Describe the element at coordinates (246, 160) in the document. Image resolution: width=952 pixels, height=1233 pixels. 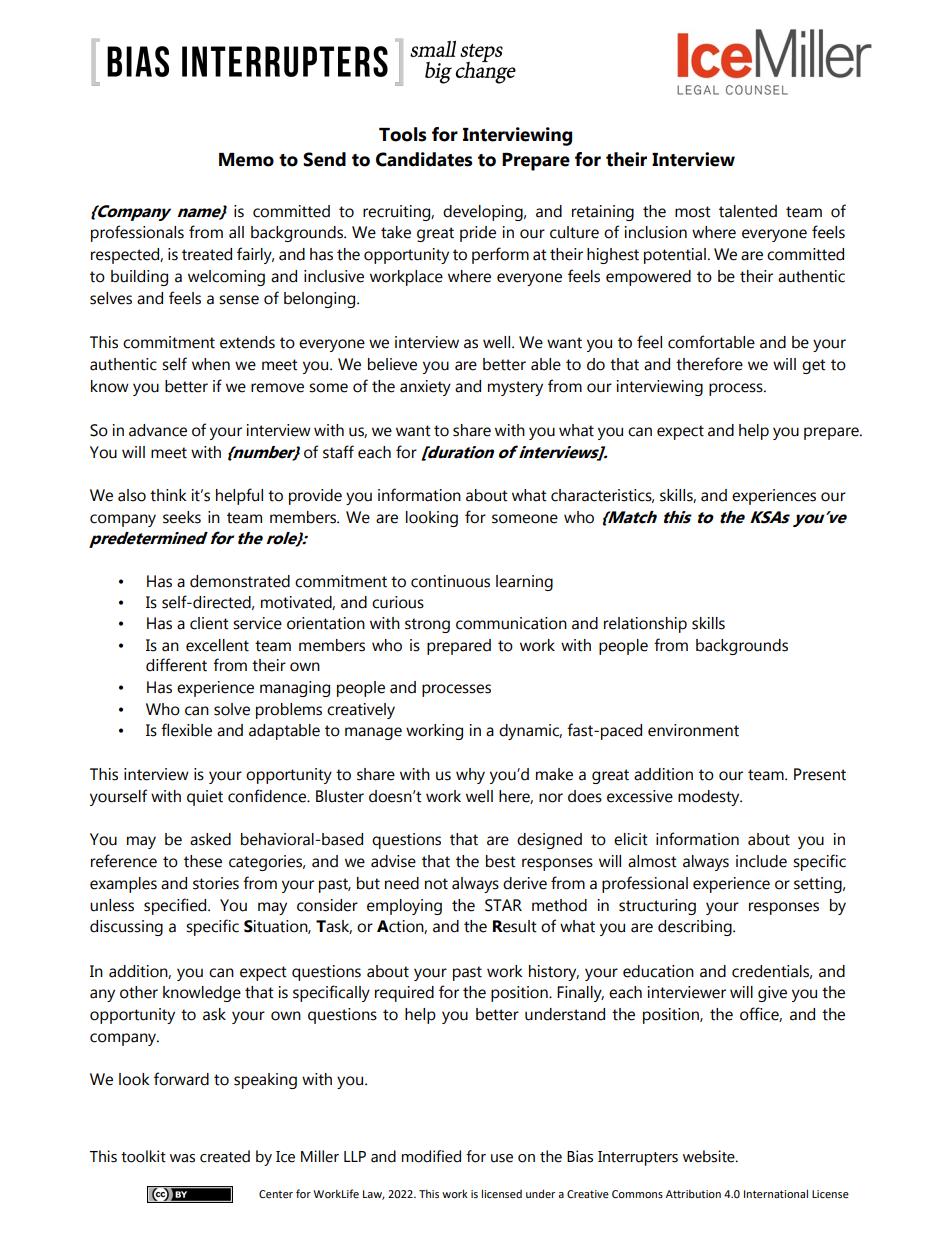
I see `Memo` at that location.
